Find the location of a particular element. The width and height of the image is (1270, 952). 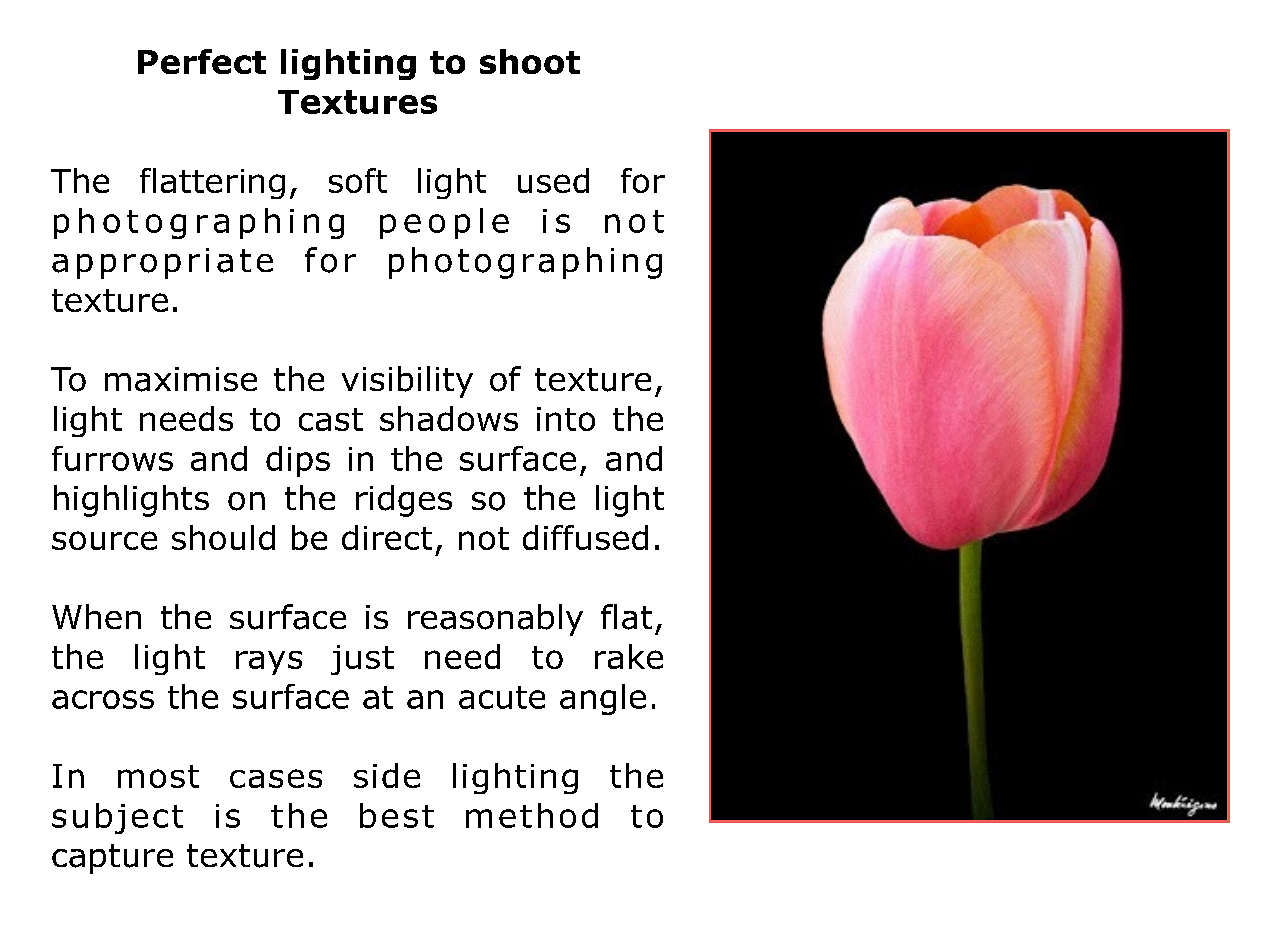

into is located at coordinates (566, 419).
